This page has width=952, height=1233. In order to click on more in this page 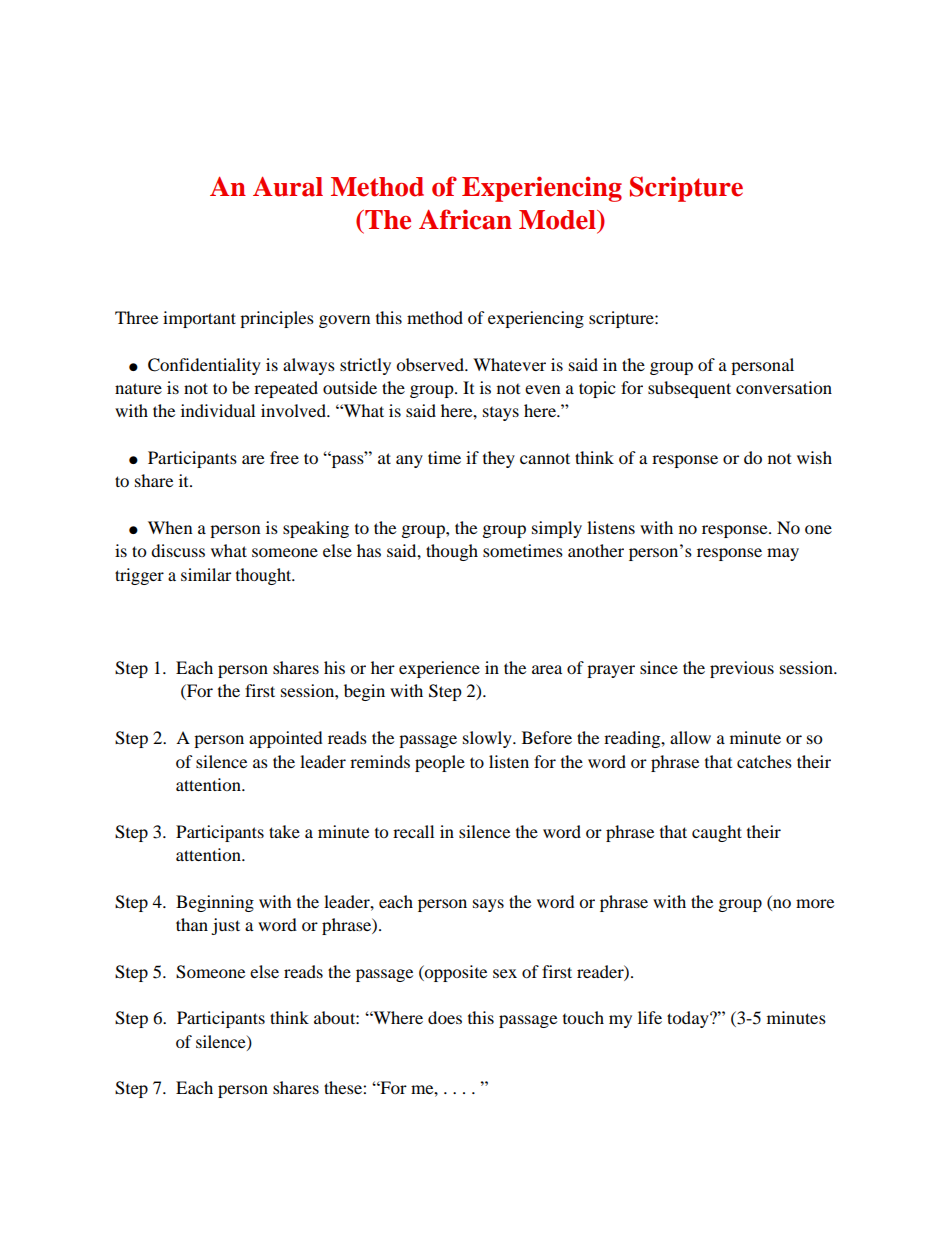, I will do `click(815, 903)`.
